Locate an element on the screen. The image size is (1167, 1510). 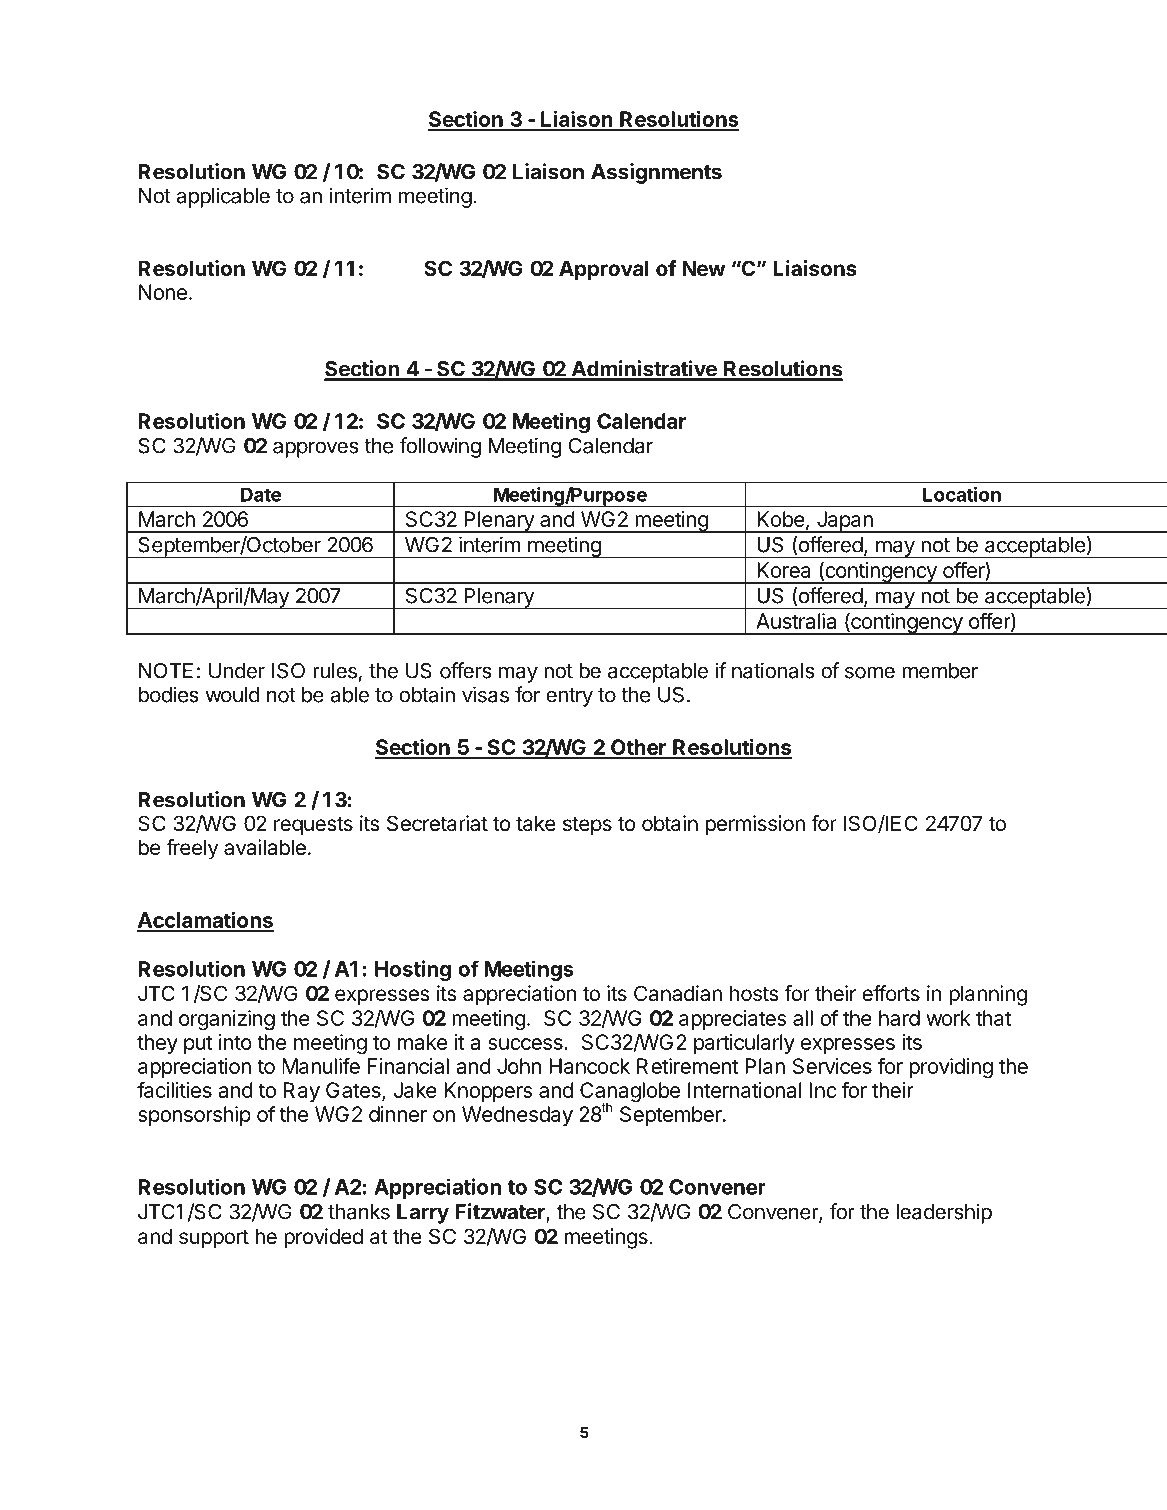
entry is located at coordinates (569, 697).
